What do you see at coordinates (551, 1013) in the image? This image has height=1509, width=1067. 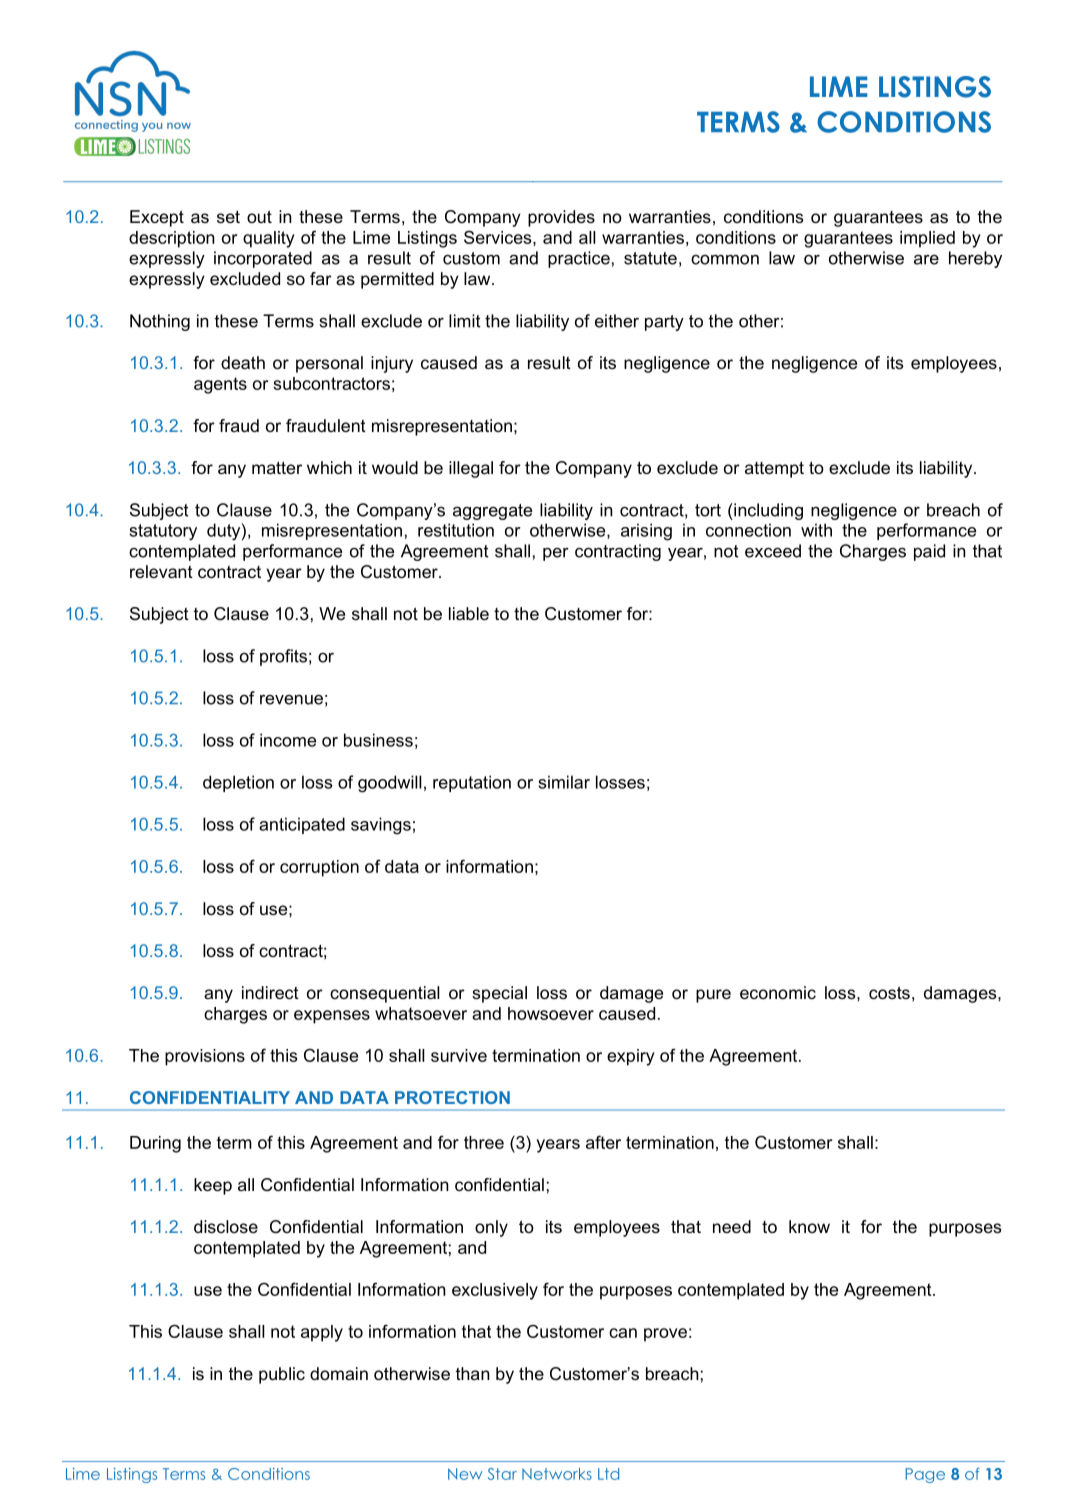 I see `howsoever` at bounding box center [551, 1013].
